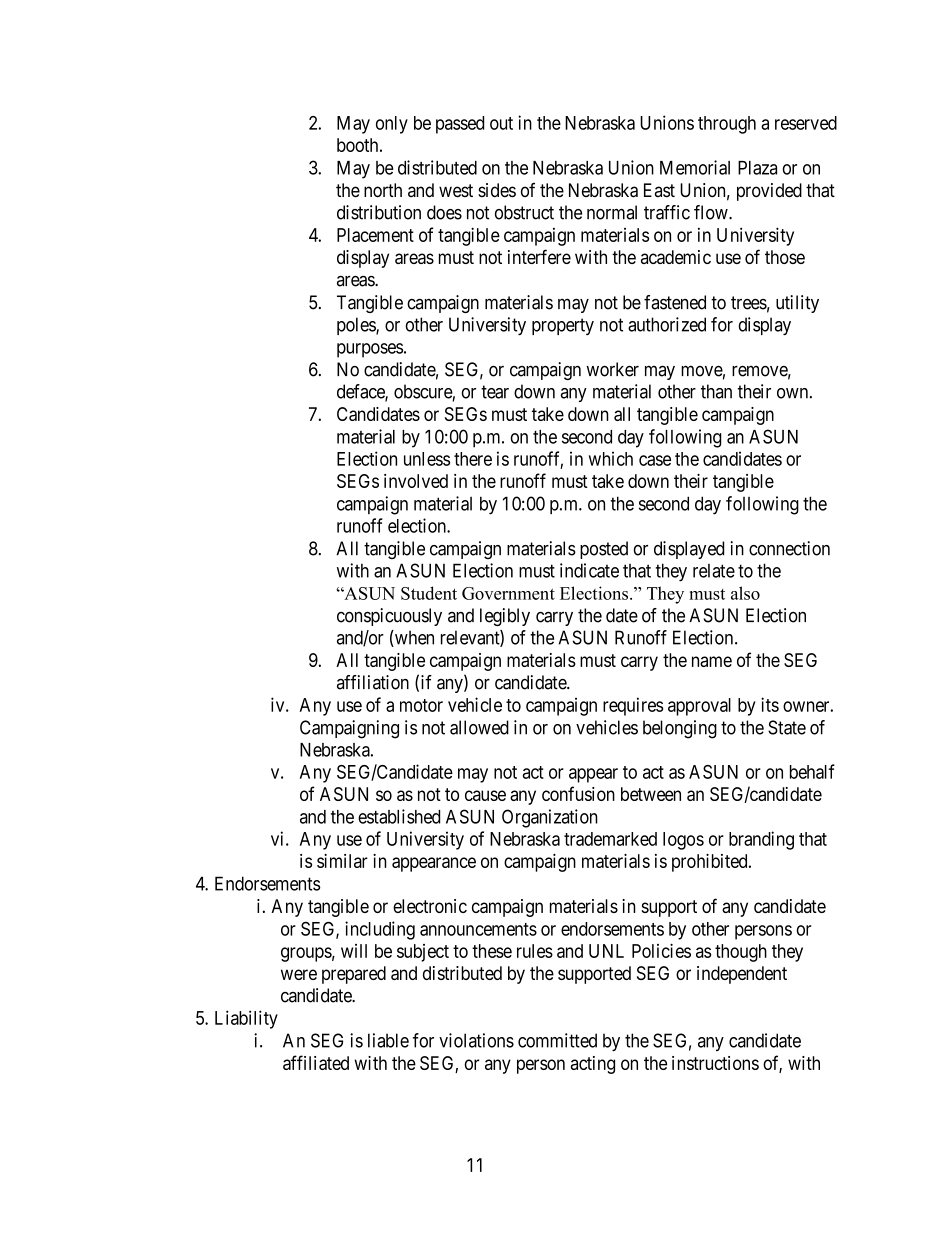 This screenshot has width=952, height=1233. Describe the element at coordinates (389, 617) in the screenshot. I see `conspicuously` at that location.
